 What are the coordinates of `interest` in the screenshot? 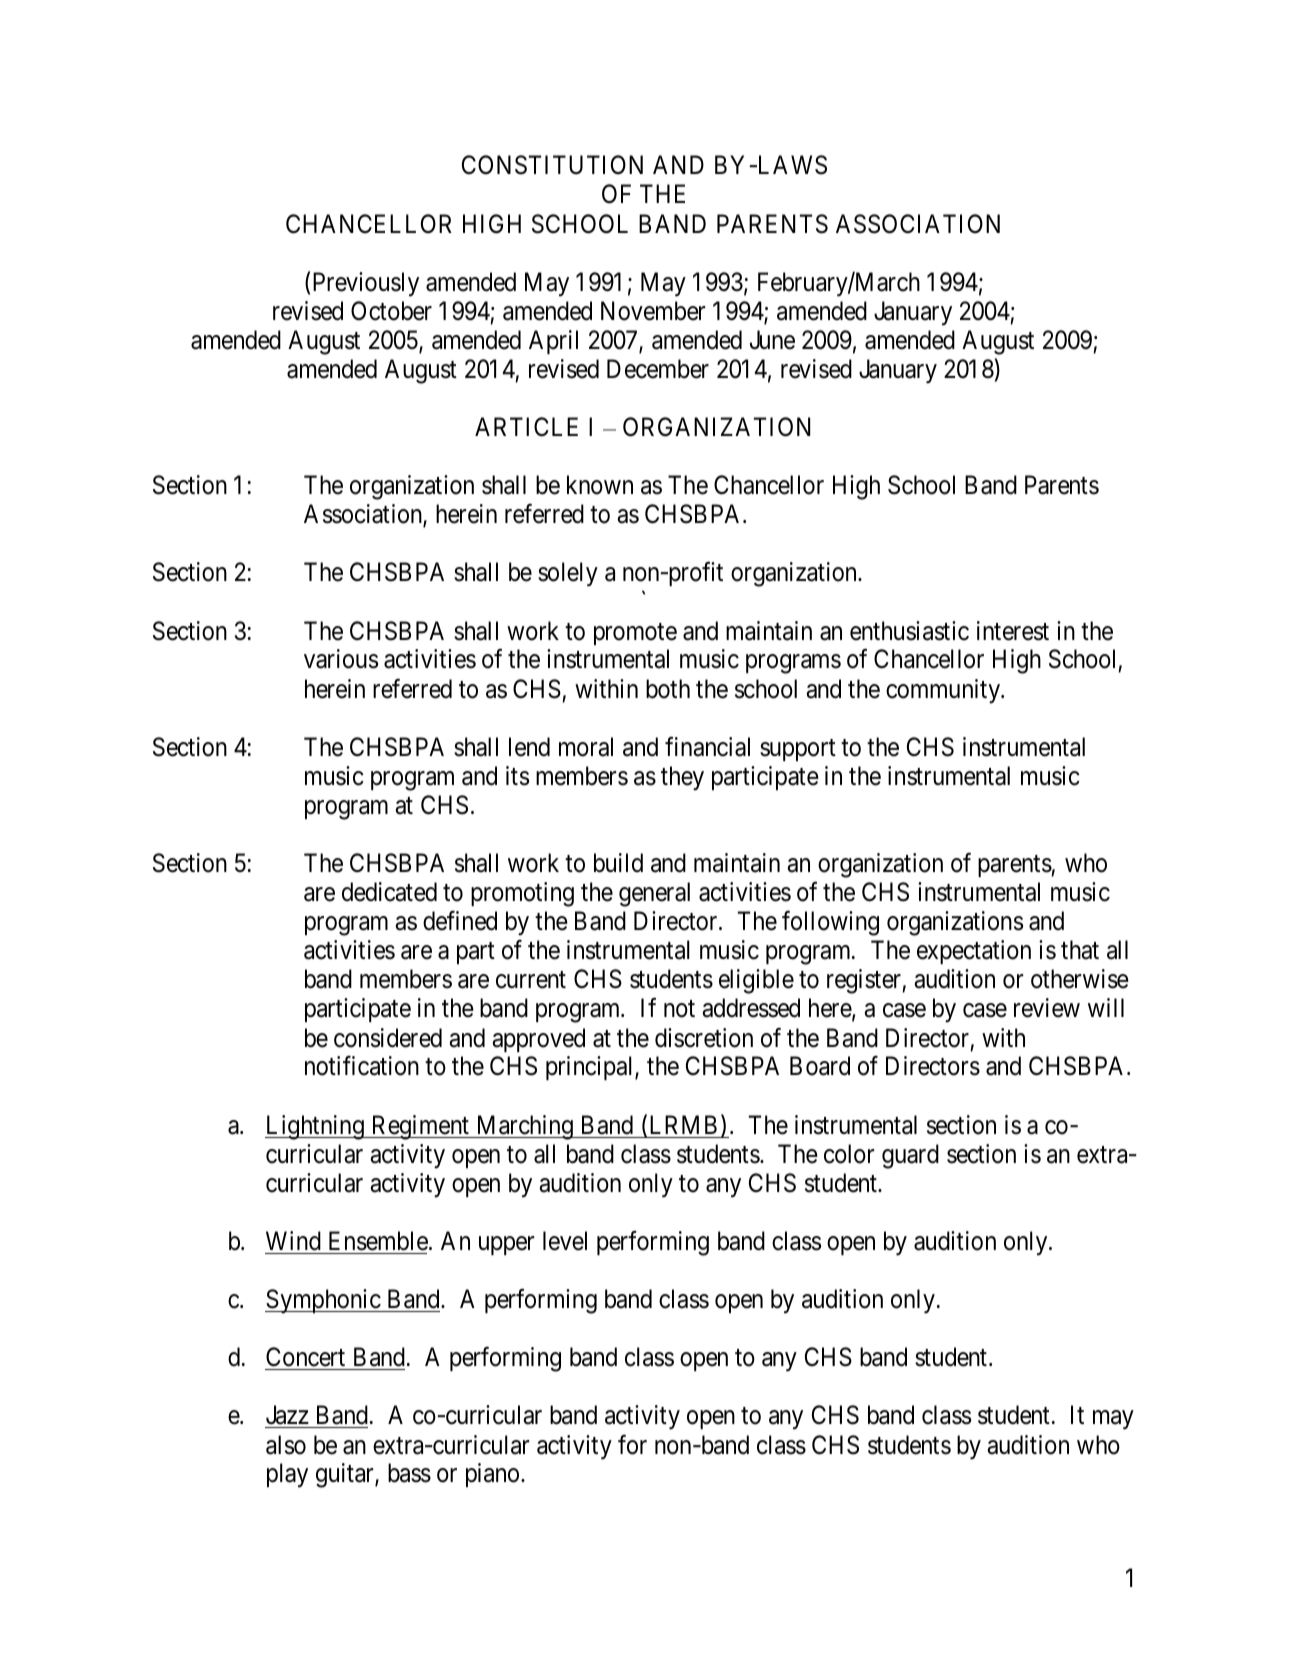 It's located at (1013, 631).
